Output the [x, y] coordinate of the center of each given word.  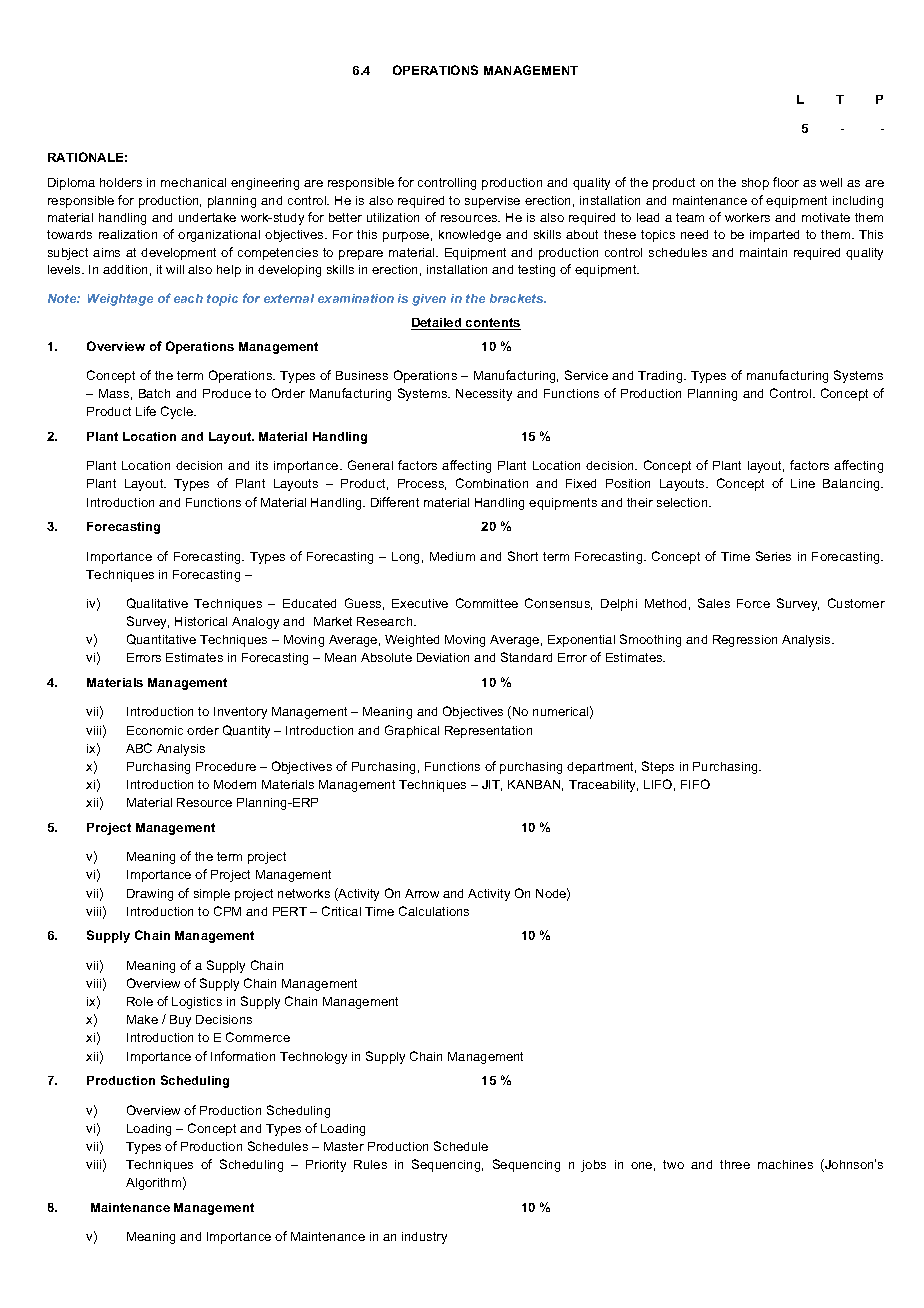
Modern [235, 784]
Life [146, 411]
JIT [492, 785]
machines [785, 1164]
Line [803, 483]
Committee [487, 603]
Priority [326, 1166]
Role [140, 1001]
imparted [774, 236]
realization [128, 234]
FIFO [695, 784]
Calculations [434, 911]
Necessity [484, 395]
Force [753, 603]
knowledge [470, 236]
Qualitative [157, 603]
